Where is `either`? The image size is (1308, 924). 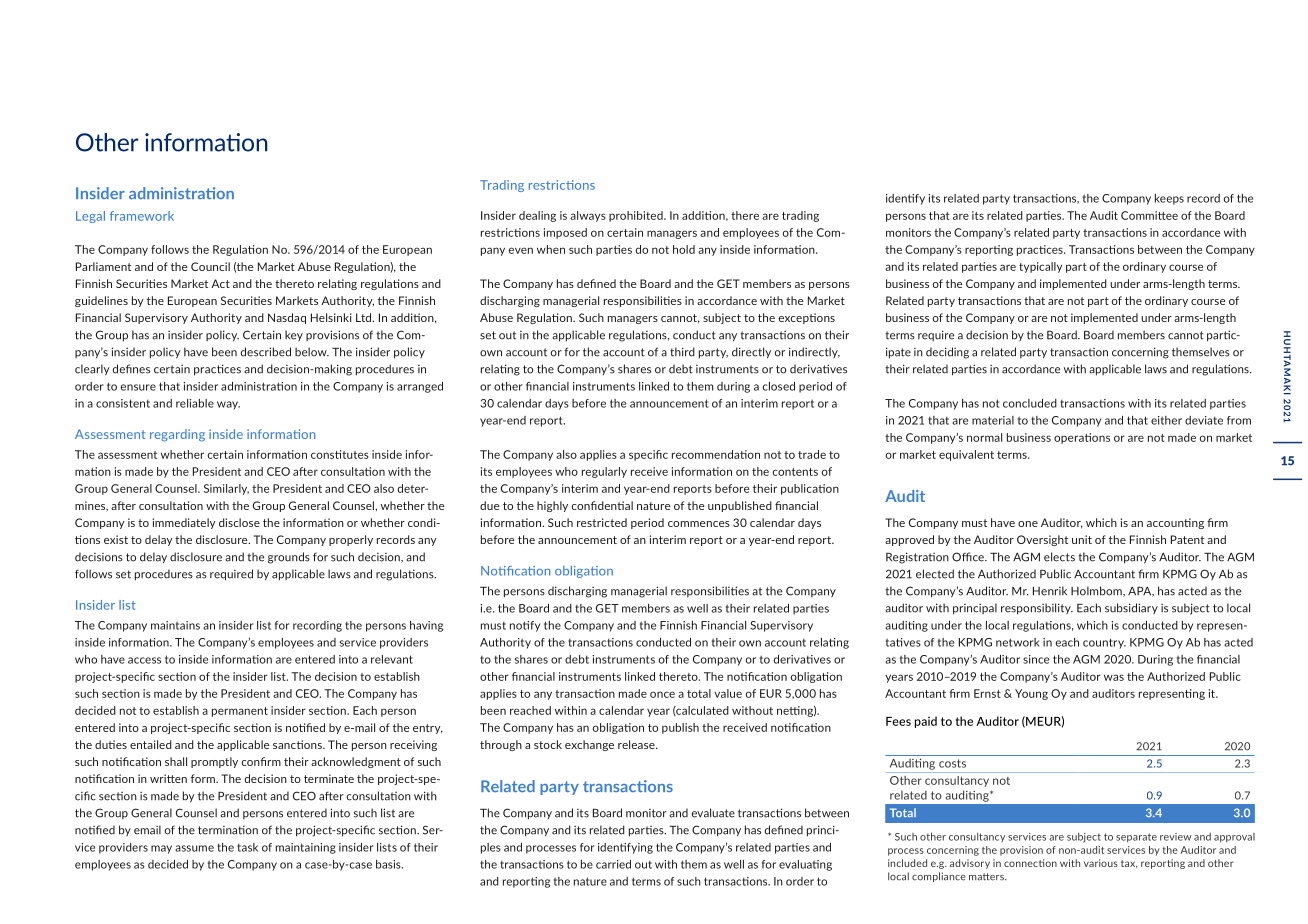 either is located at coordinates (1166, 420).
